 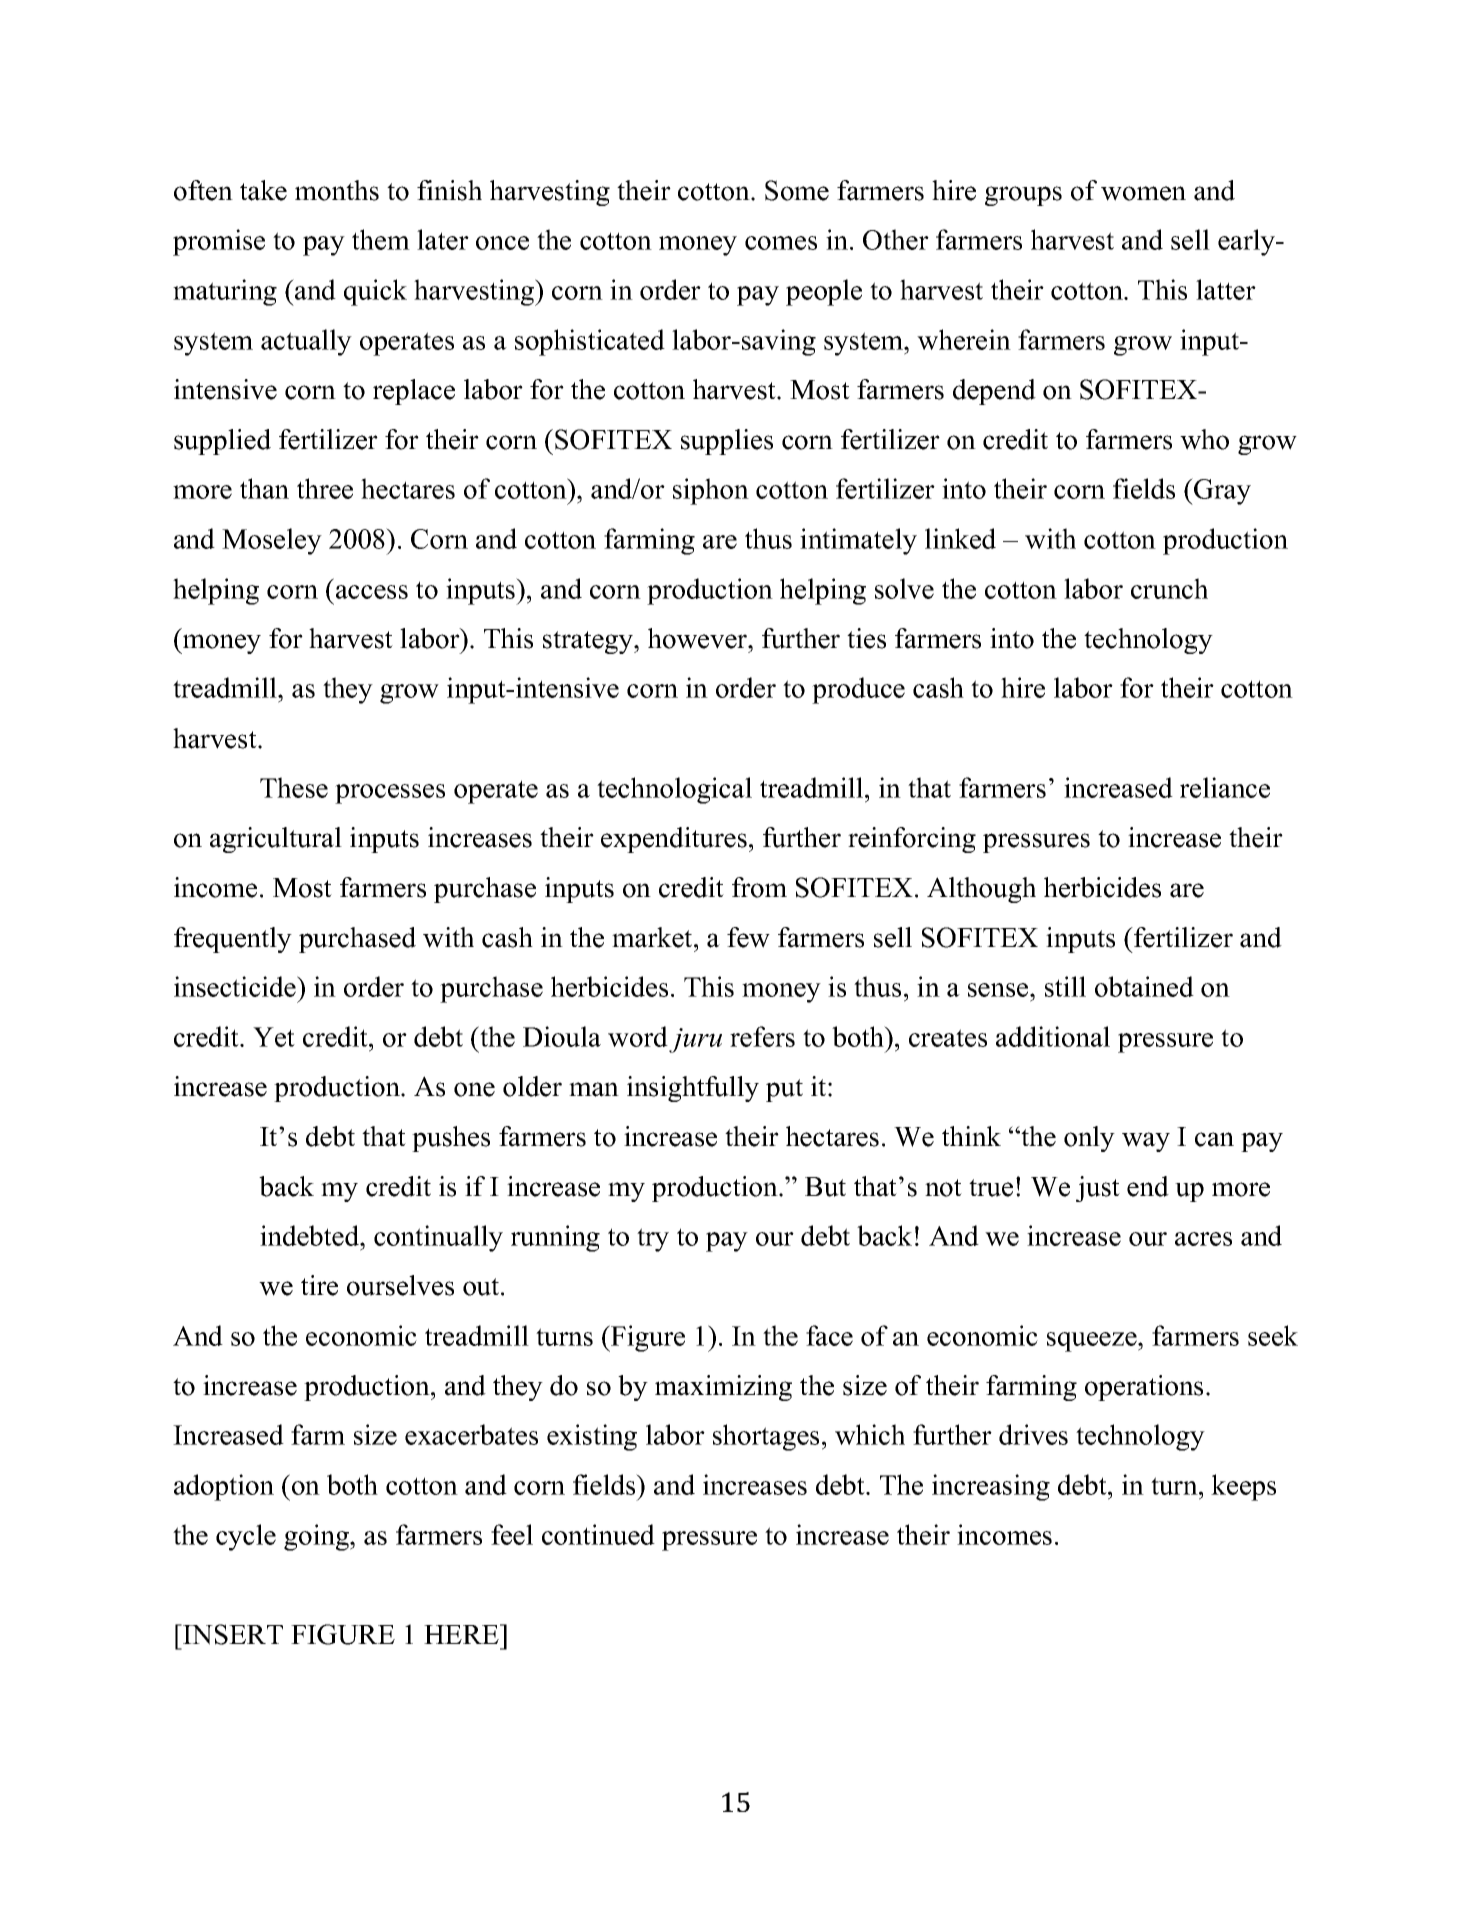 I want to click on crunch, so click(x=1169, y=588).
